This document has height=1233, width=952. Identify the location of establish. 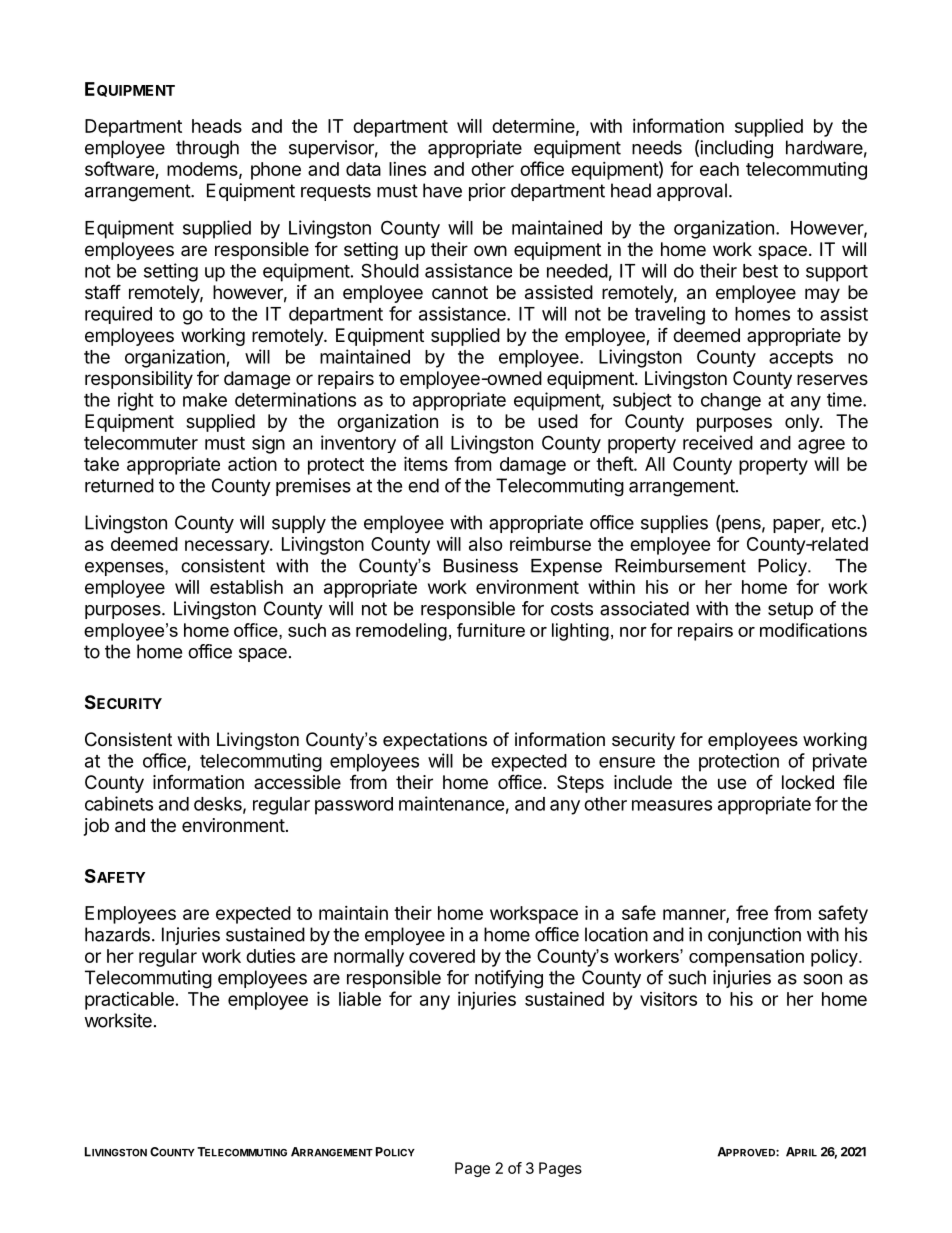
(246, 587).
